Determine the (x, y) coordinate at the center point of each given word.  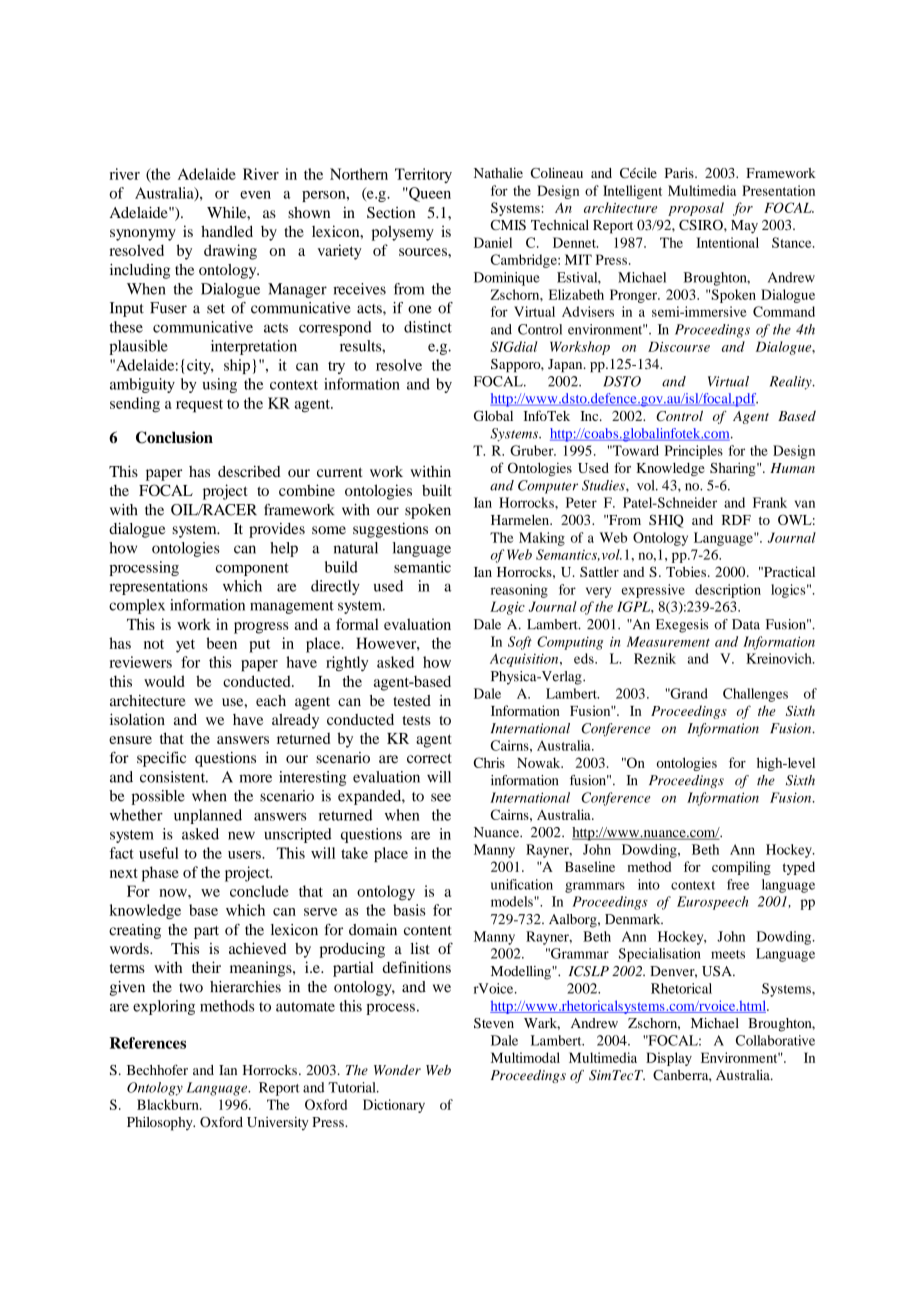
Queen (429, 194)
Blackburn (169, 1104)
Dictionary (394, 1106)
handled (227, 231)
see (441, 797)
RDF (736, 520)
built (437, 490)
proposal (696, 209)
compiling (741, 868)
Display (669, 1059)
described (249, 471)
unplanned (208, 816)
